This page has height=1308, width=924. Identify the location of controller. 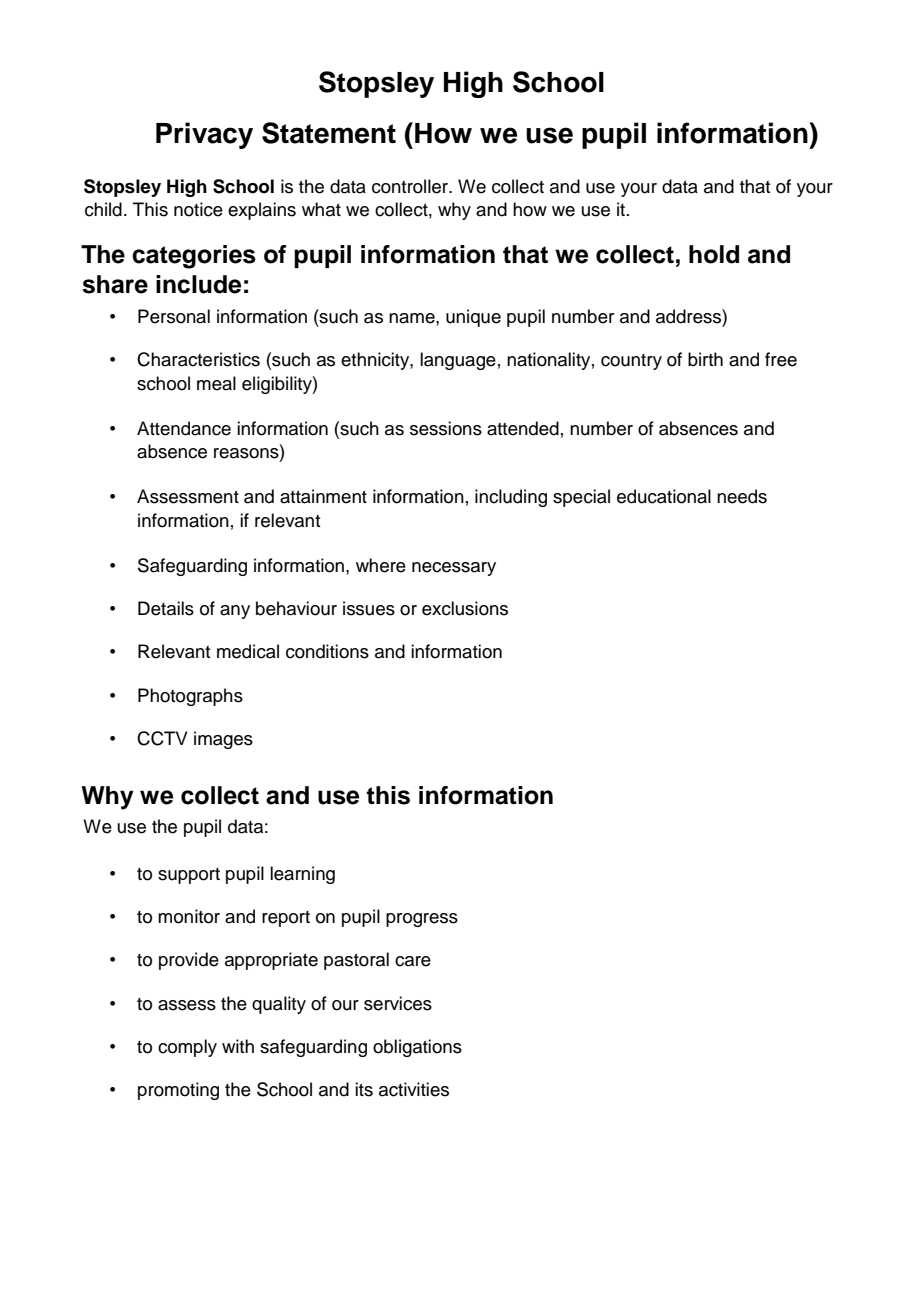
(411, 186).
